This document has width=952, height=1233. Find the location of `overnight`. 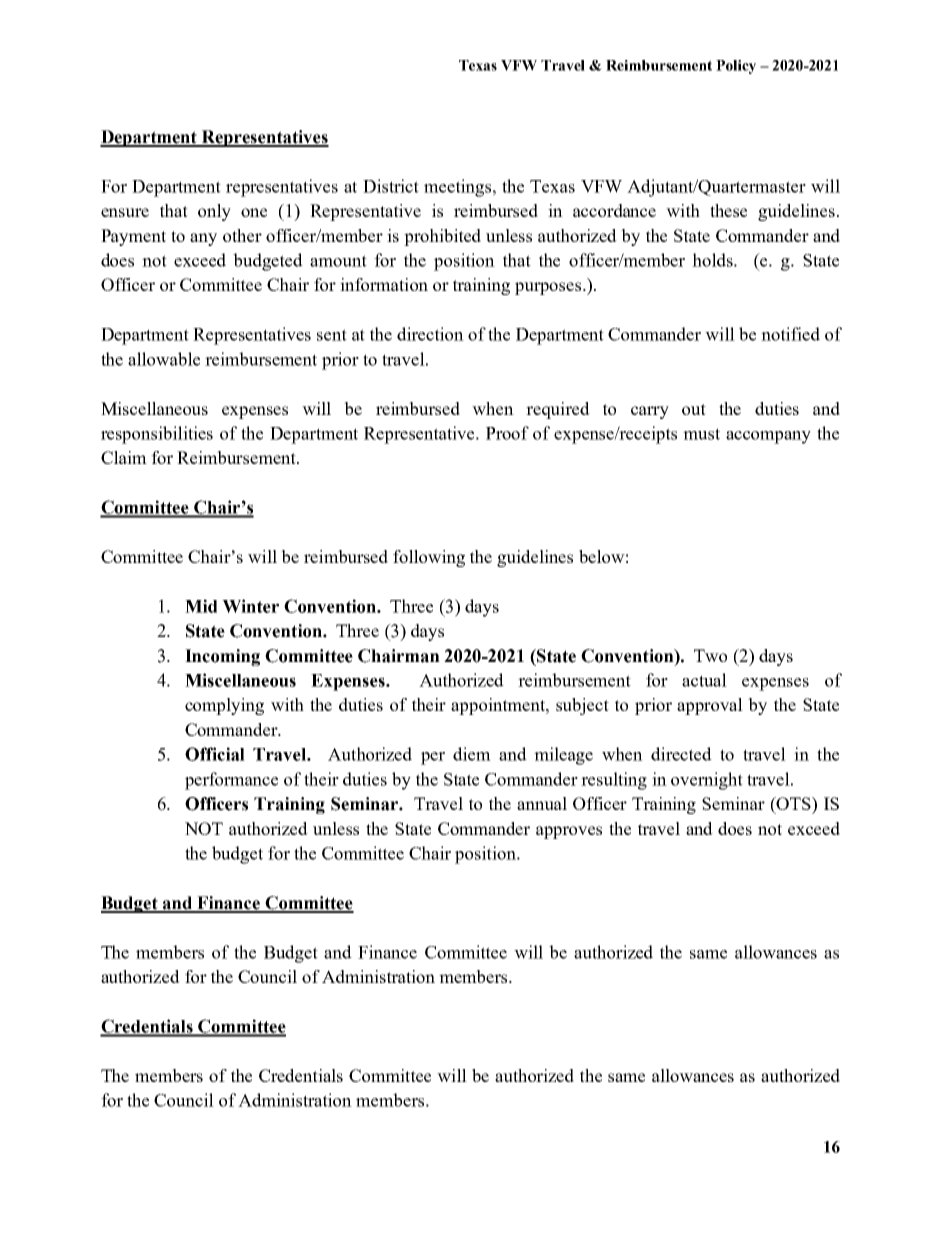

overnight is located at coordinates (707, 781).
